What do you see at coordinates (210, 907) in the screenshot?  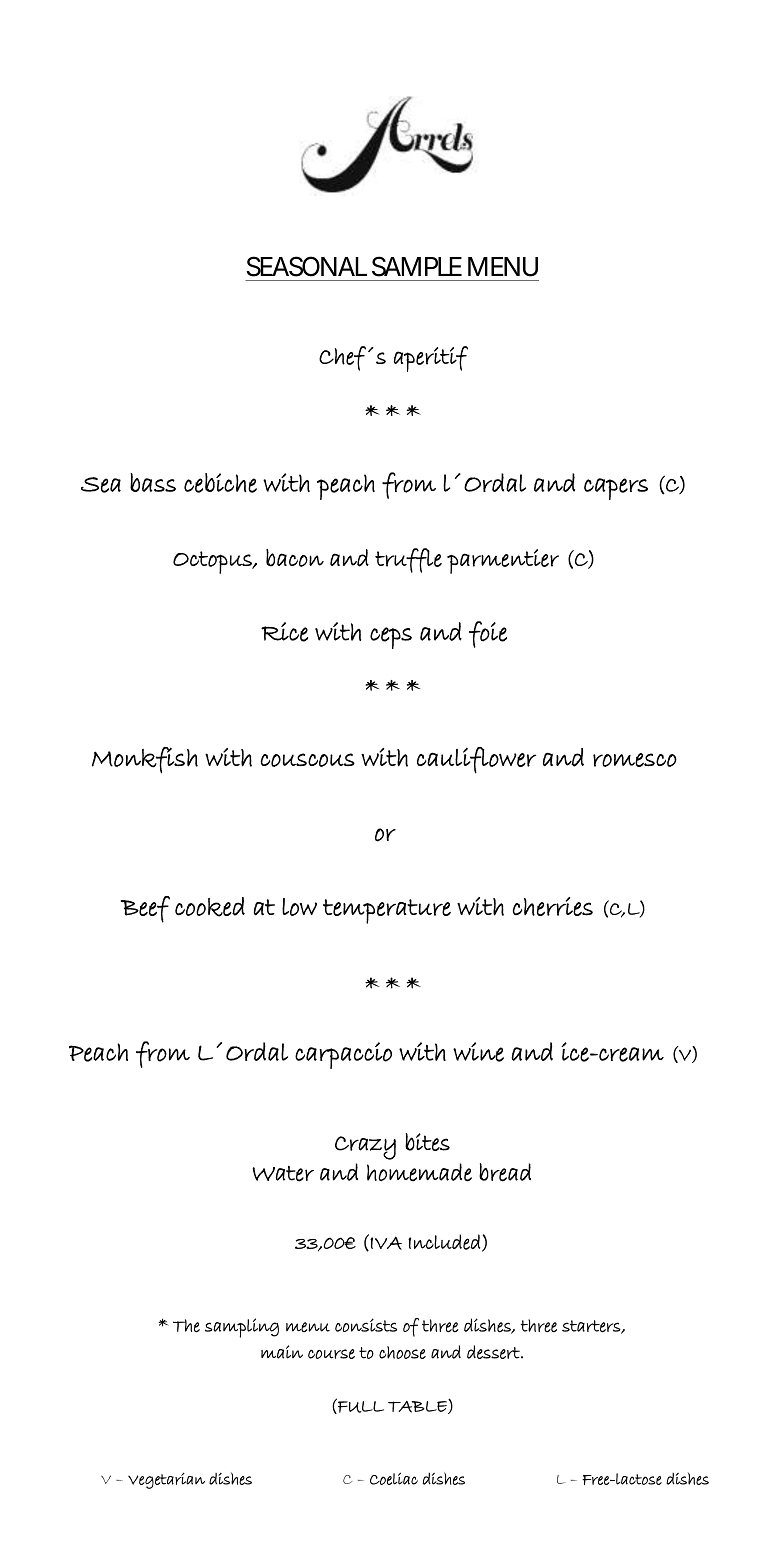 I see `cooked` at bounding box center [210, 907].
